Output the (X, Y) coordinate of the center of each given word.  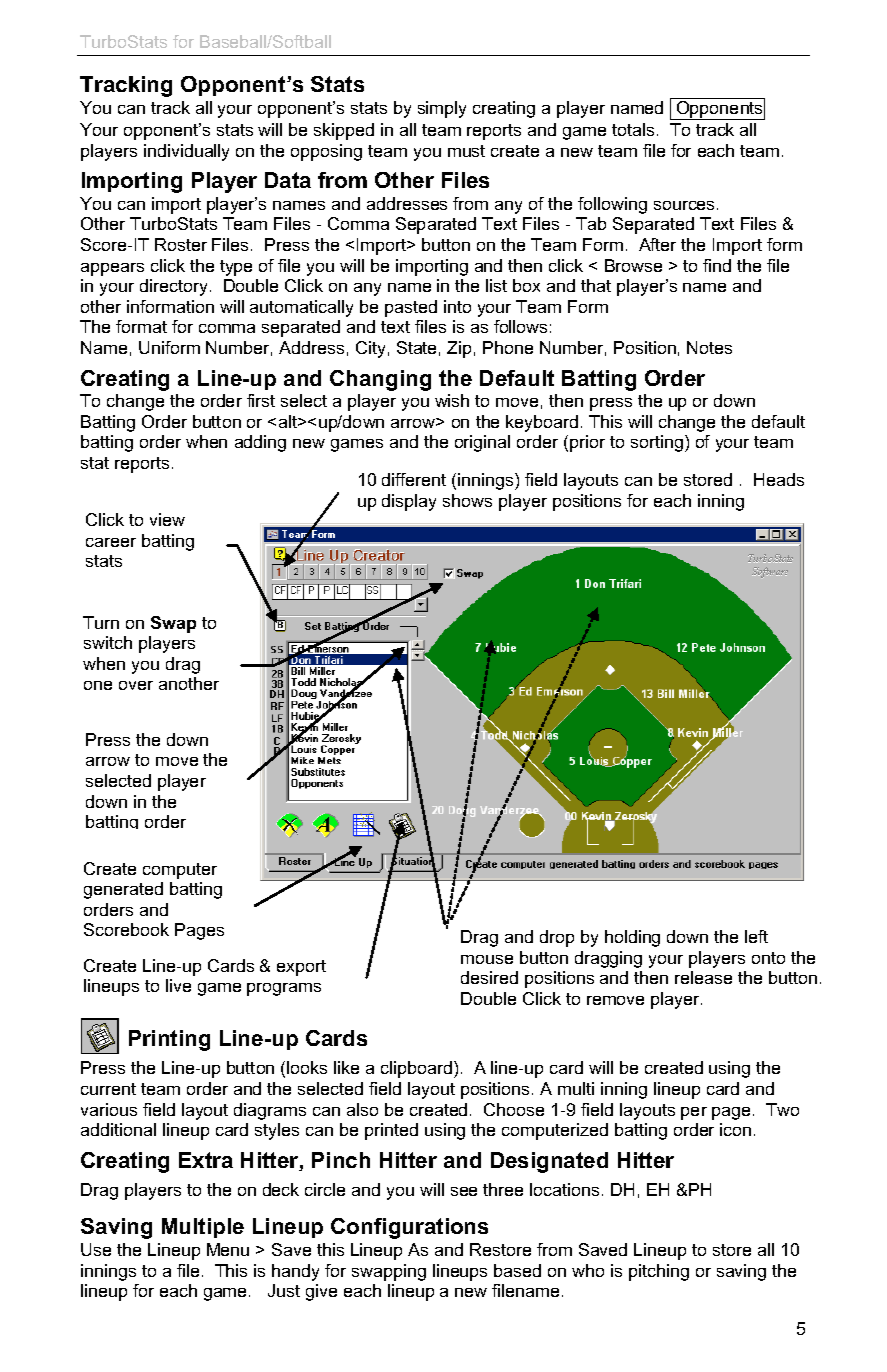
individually (186, 152)
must (466, 151)
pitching (659, 1272)
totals (633, 129)
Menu (228, 1249)
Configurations (409, 1228)
